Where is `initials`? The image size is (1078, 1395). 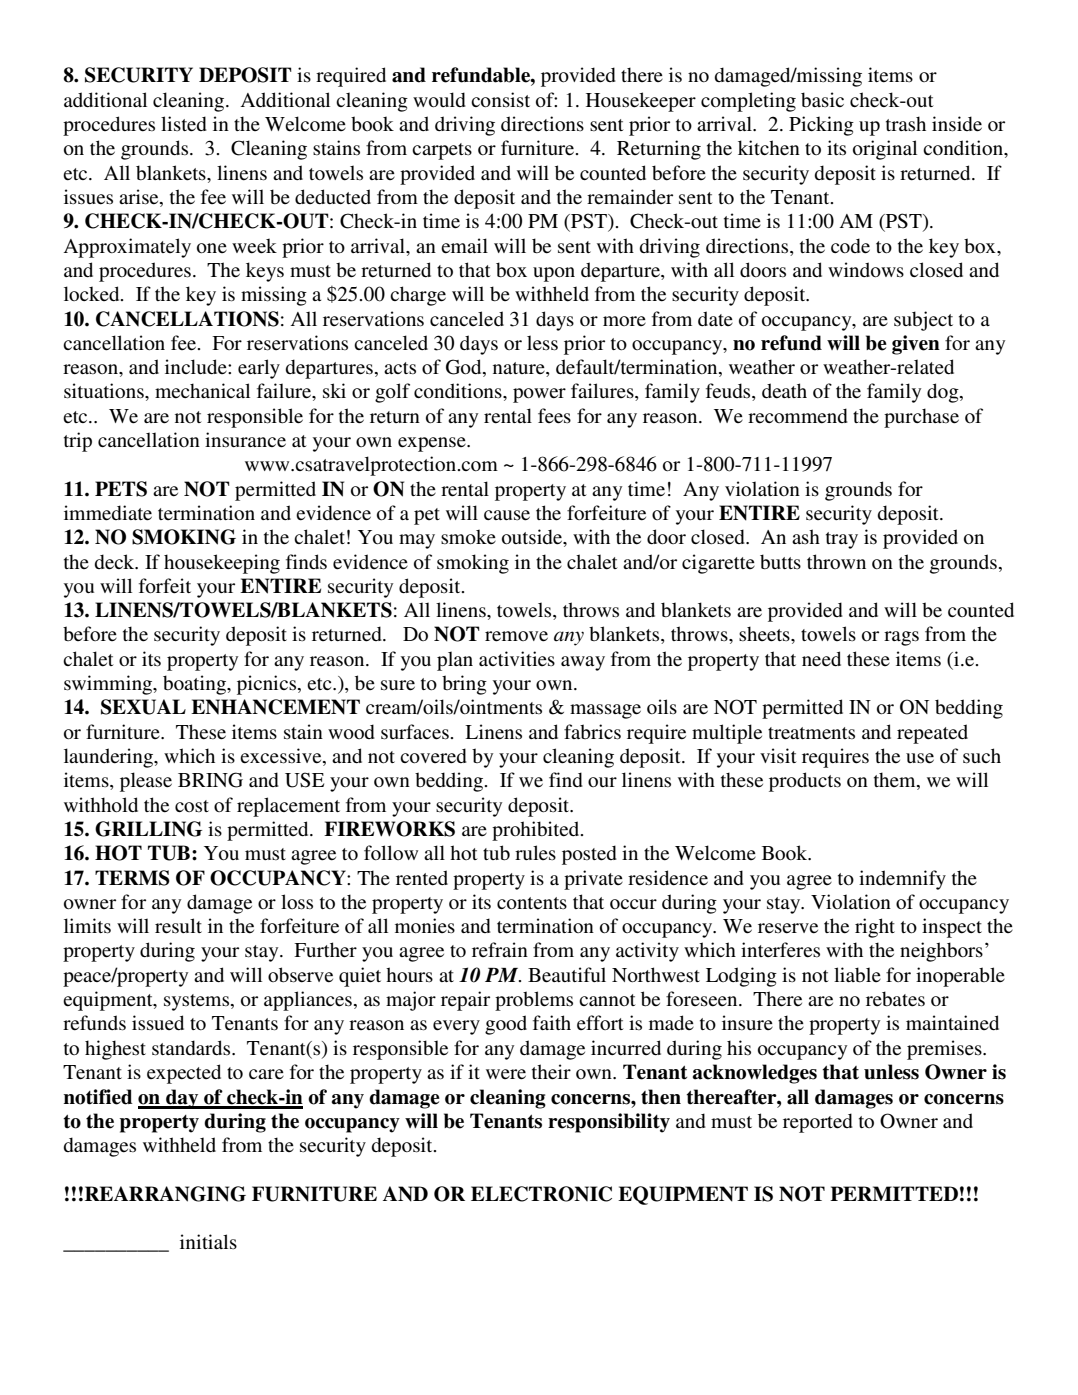 initials is located at coordinates (208, 1241).
